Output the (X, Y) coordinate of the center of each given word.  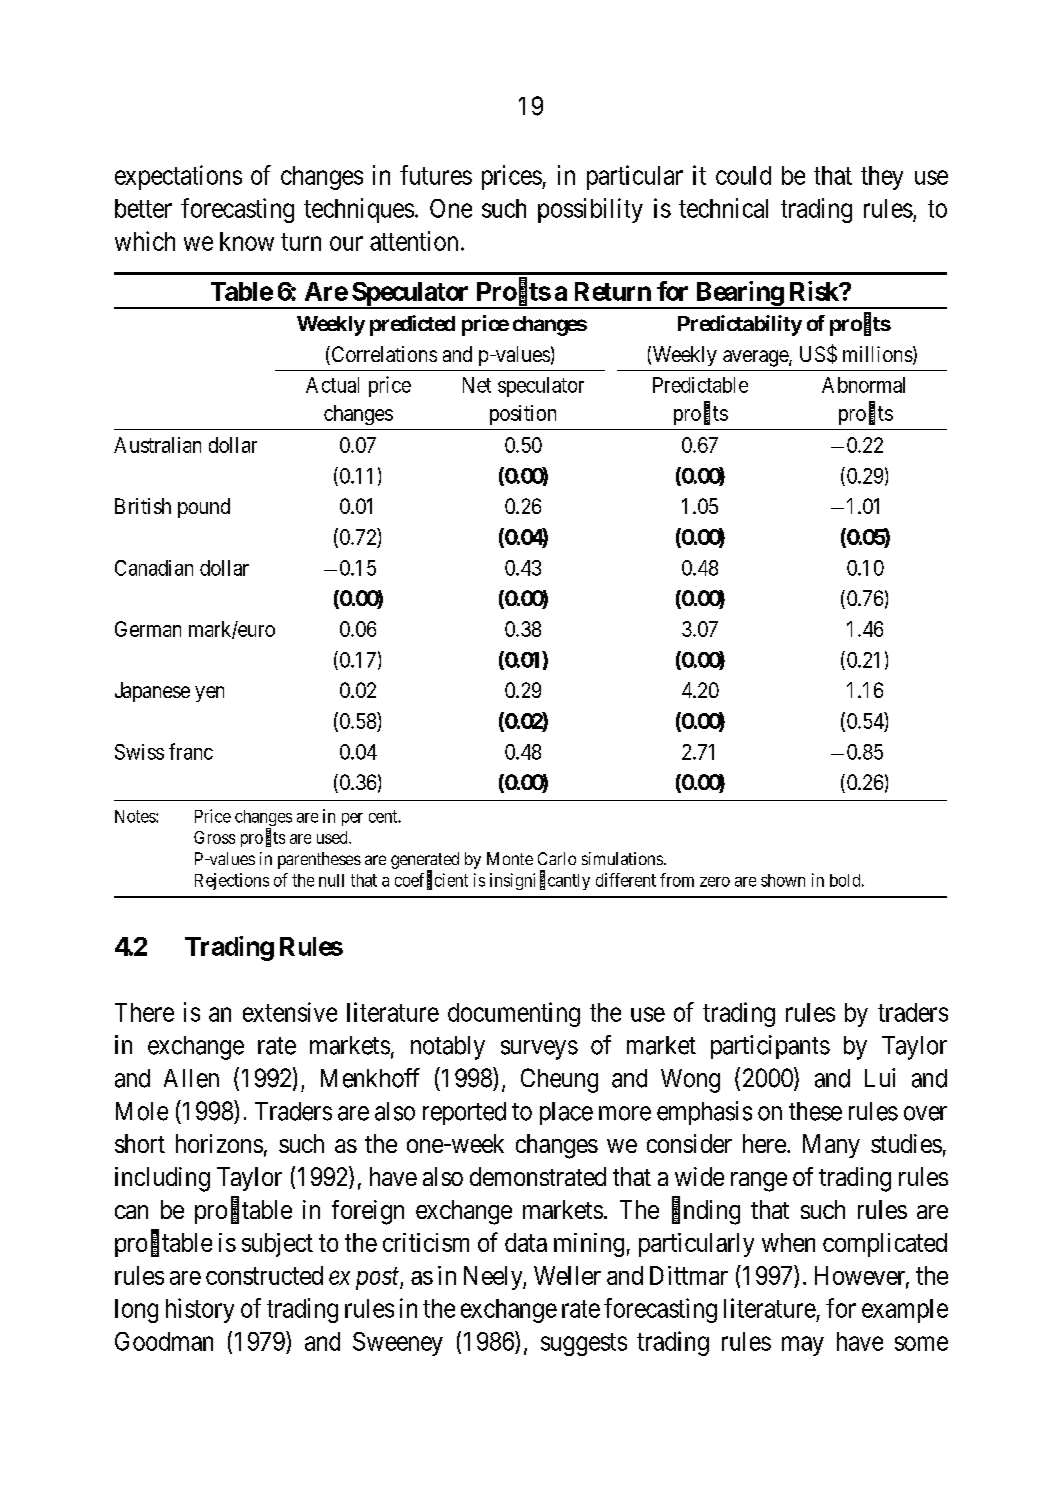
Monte (510, 858)
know (247, 241)
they (882, 178)
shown (783, 880)
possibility (590, 210)
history (200, 1310)
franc (191, 751)
